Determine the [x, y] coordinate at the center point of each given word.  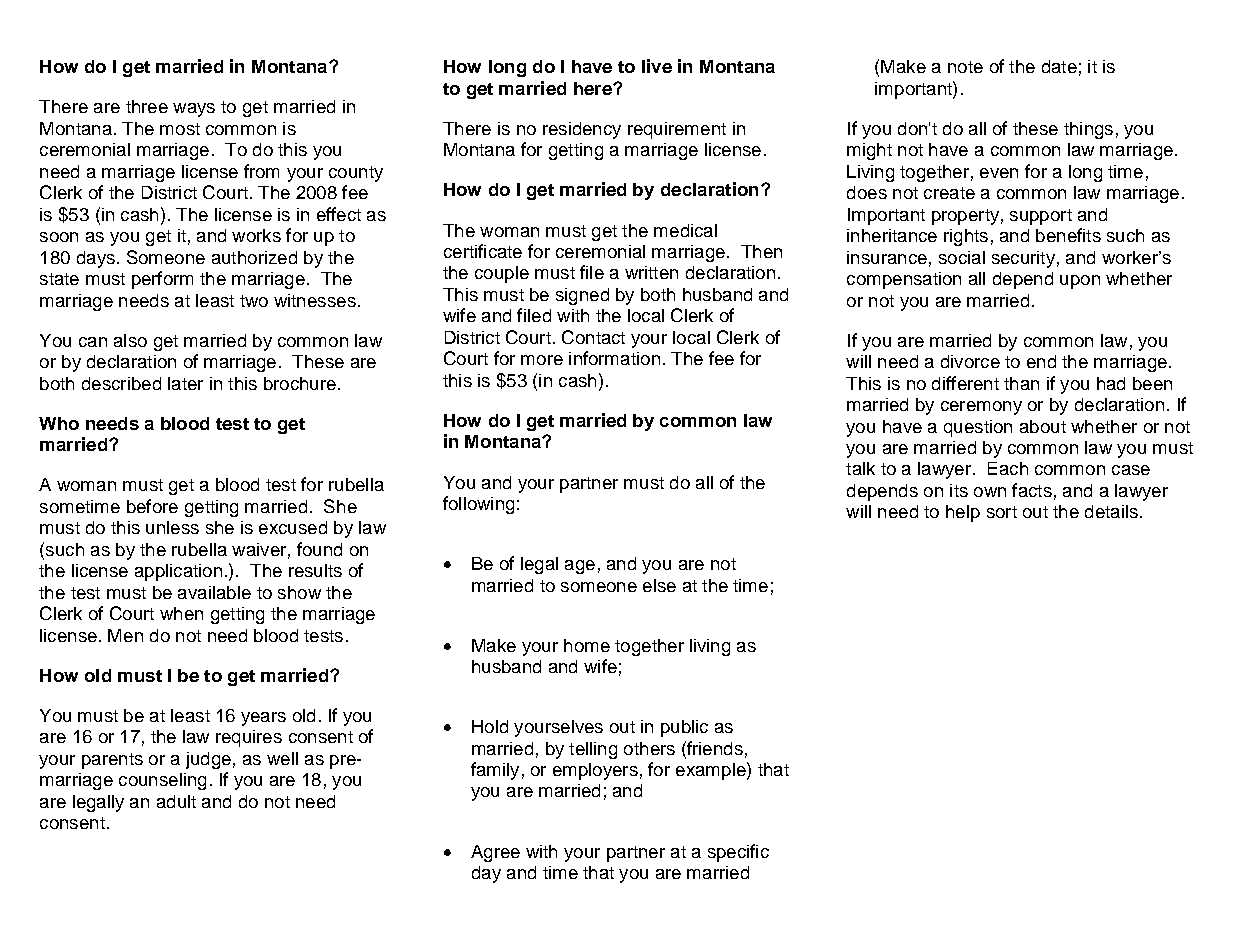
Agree [495, 853]
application [178, 572]
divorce [970, 361]
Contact [593, 337]
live [657, 66]
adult [176, 801]
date [1059, 66]
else [659, 585]
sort [1002, 512]
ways [194, 110]
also [130, 340]
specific [738, 853]
